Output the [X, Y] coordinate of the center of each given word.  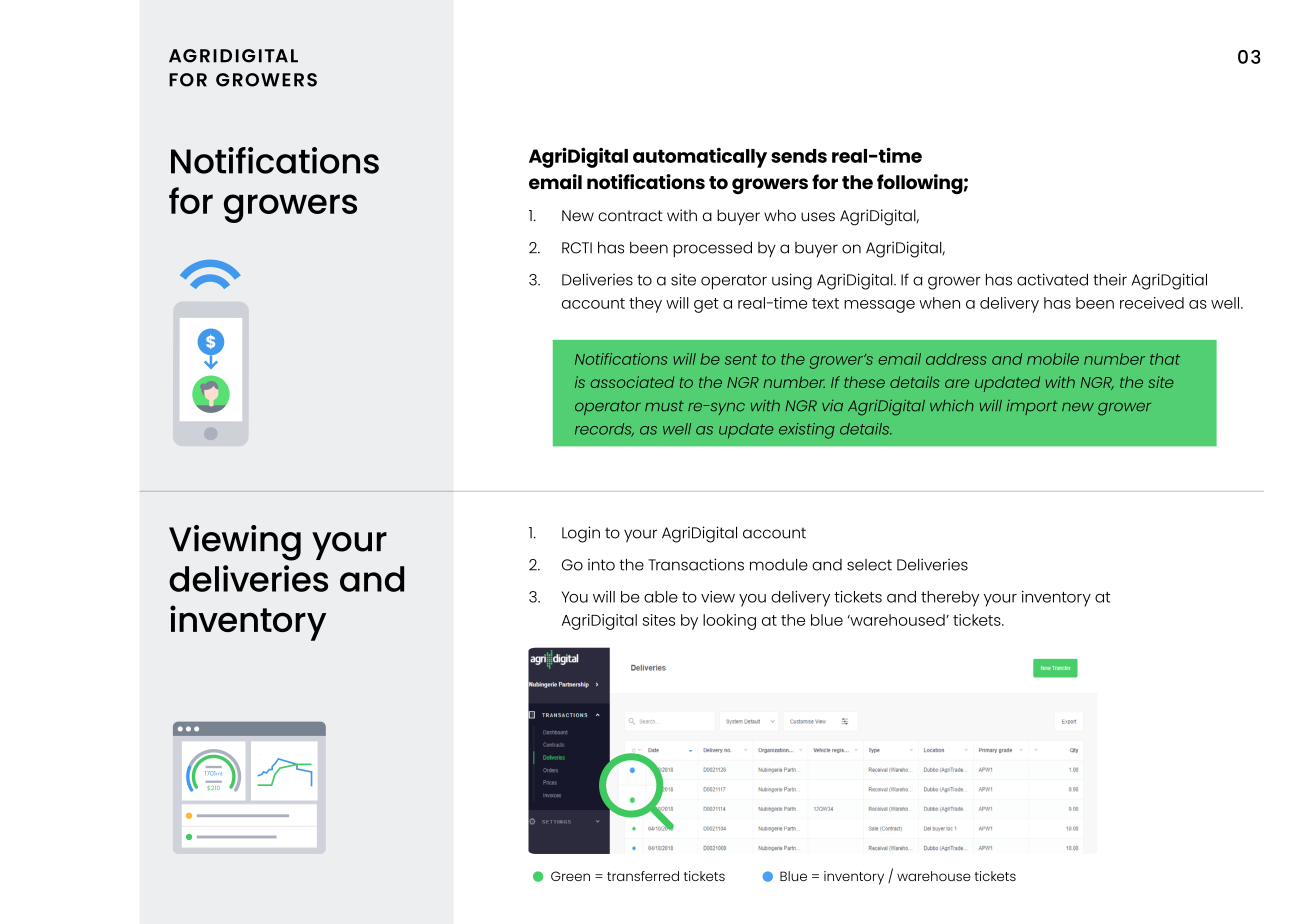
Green [570, 876]
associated [632, 382]
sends [799, 156]
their [1110, 279]
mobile [1053, 359]
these [864, 382]
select [869, 565]
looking [729, 622]
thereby [950, 599]
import [1032, 407]
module [779, 565]
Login [581, 534]
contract [630, 216]
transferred [643, 876]
